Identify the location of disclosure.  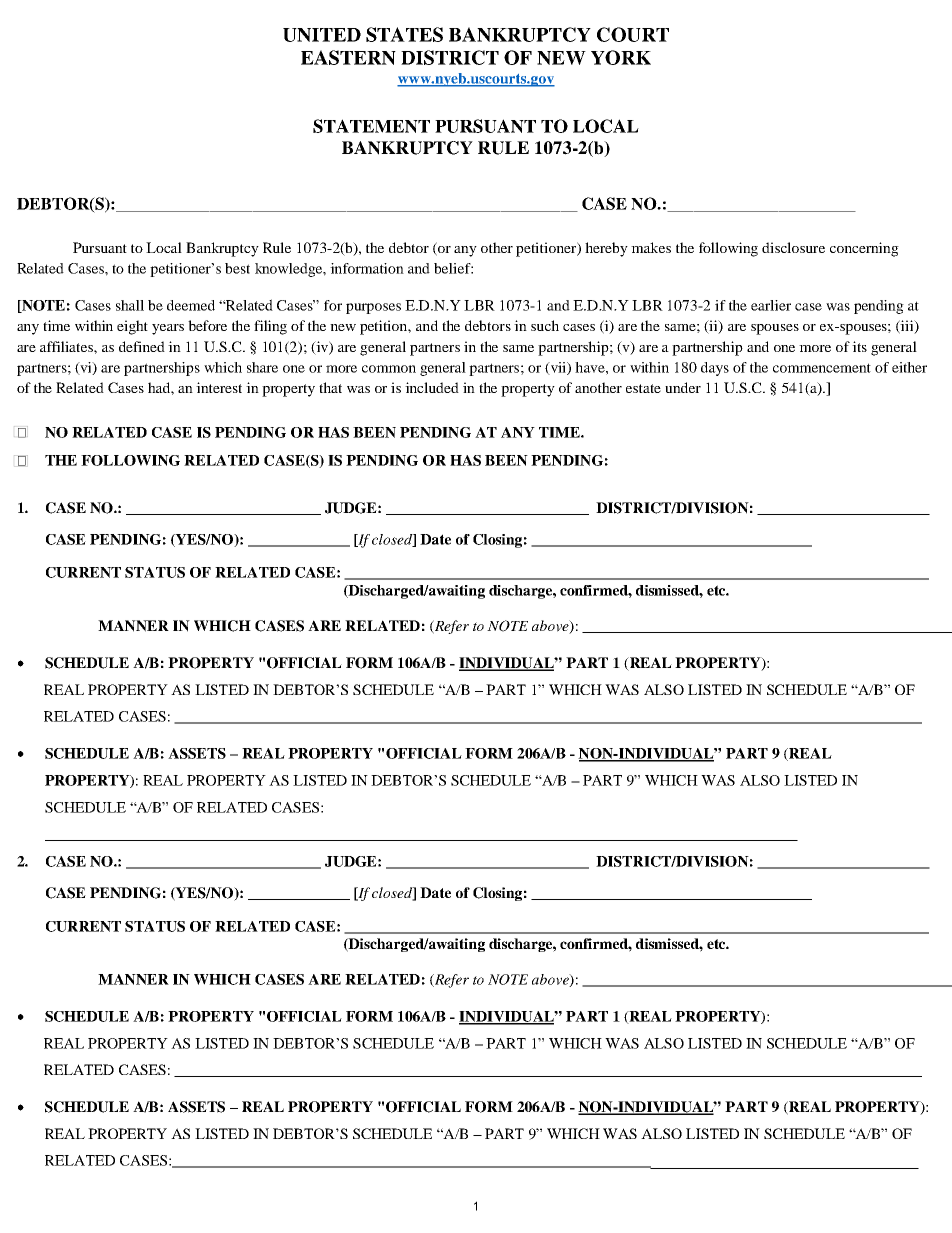
(793, 247).
